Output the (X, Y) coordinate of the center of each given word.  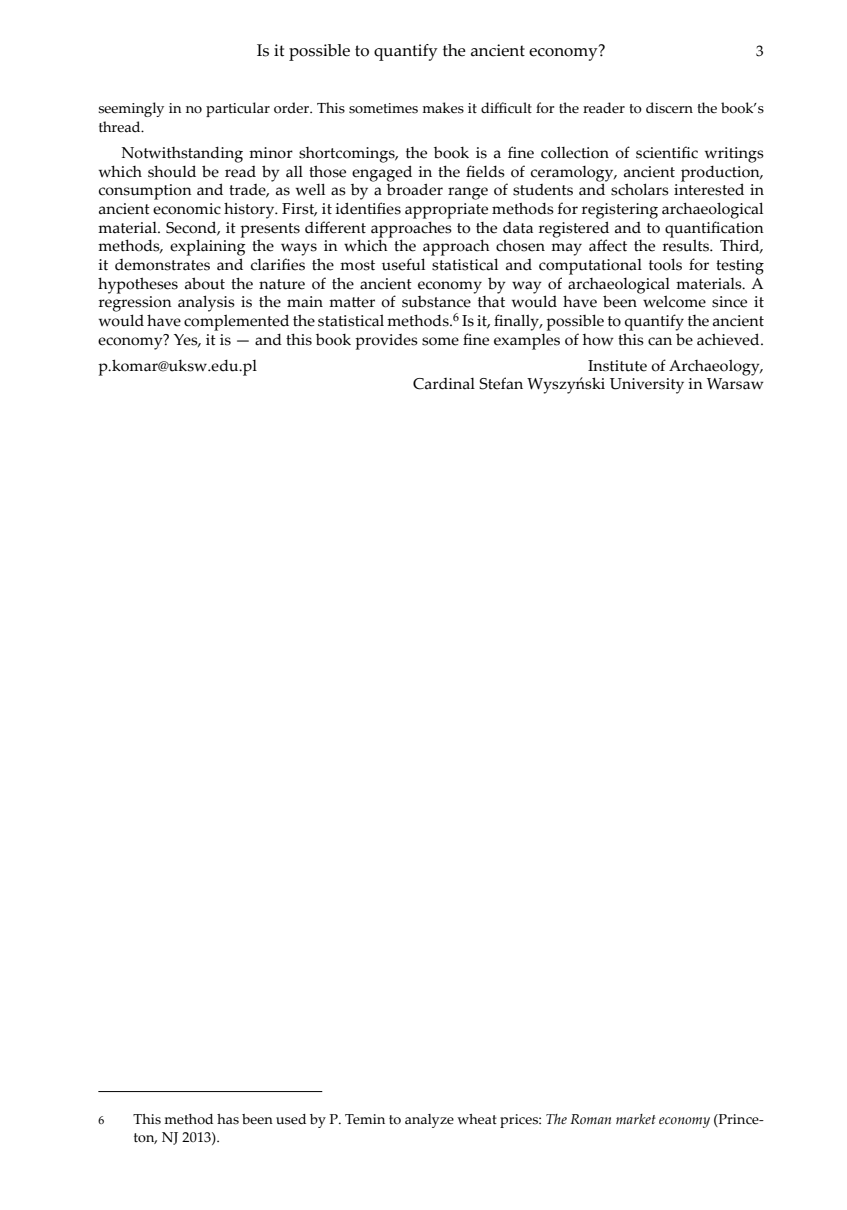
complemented (236, 322)
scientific (667, 152)
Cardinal (444, 384)
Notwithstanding (182, 154)
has (228, 1119)
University (647, 386)
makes (443, 108)
